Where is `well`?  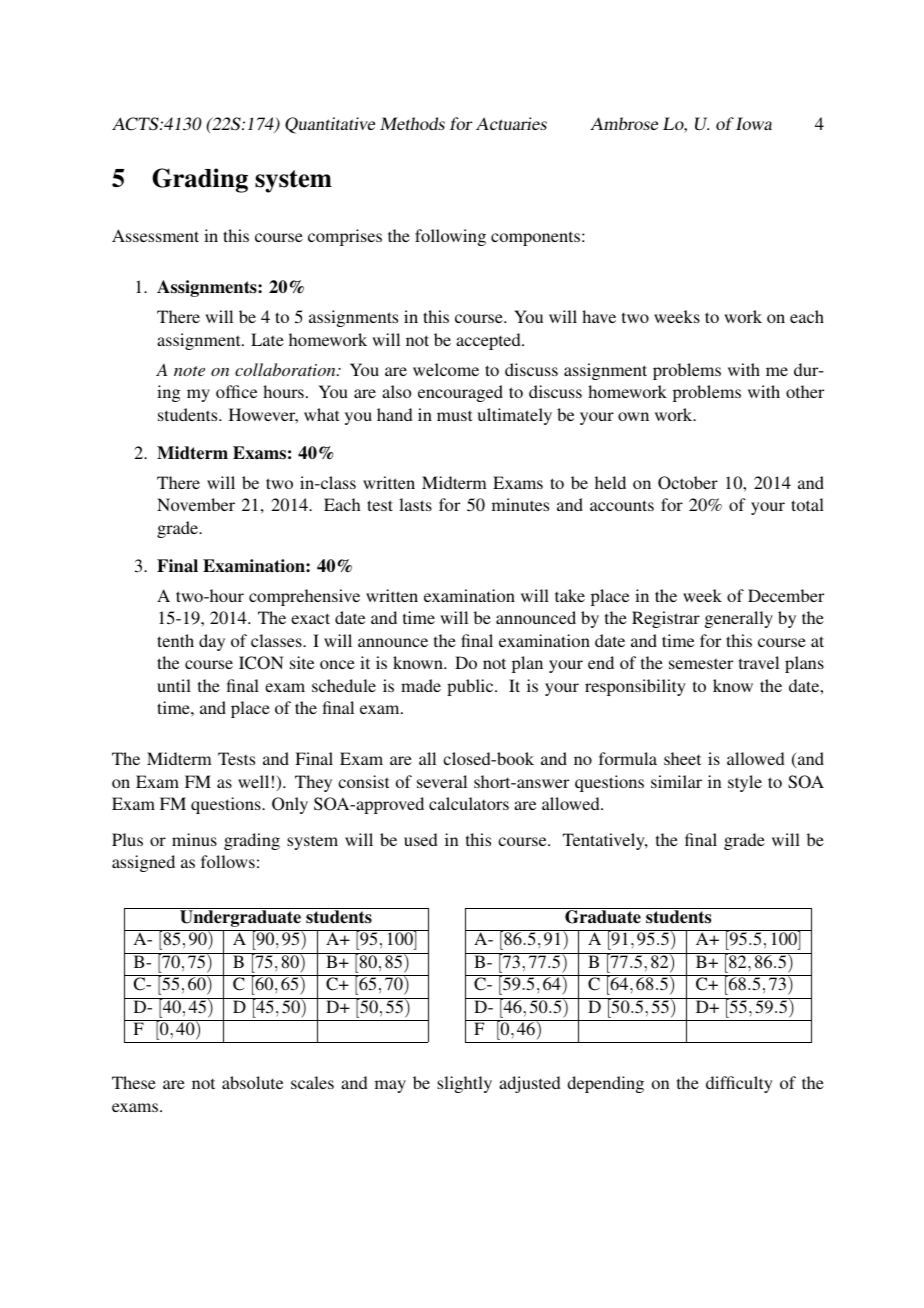 well is located at coordinates (253, 781).
